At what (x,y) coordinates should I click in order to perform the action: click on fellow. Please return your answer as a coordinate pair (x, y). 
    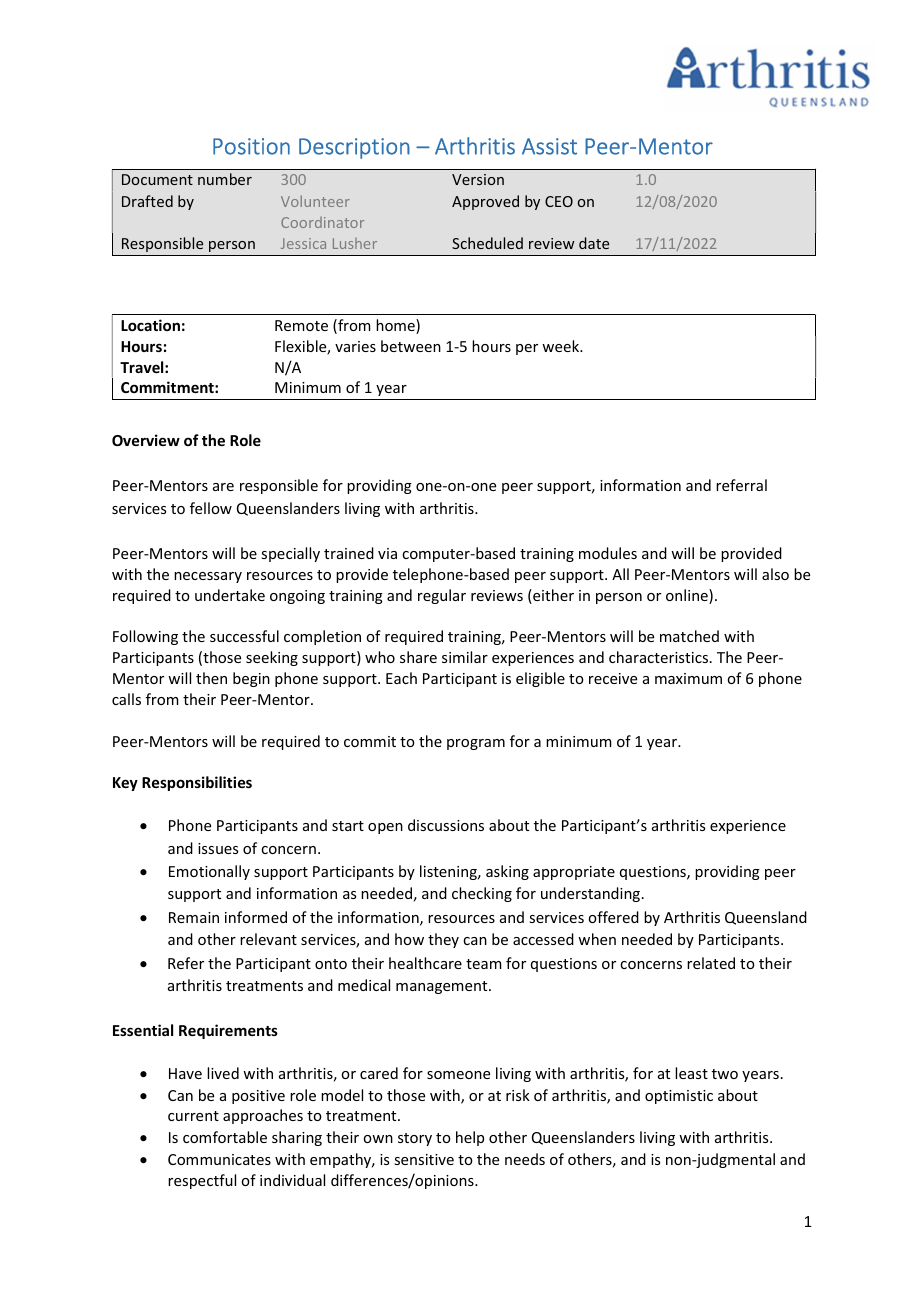
    Looking at the image, I should click on (211, 508).
